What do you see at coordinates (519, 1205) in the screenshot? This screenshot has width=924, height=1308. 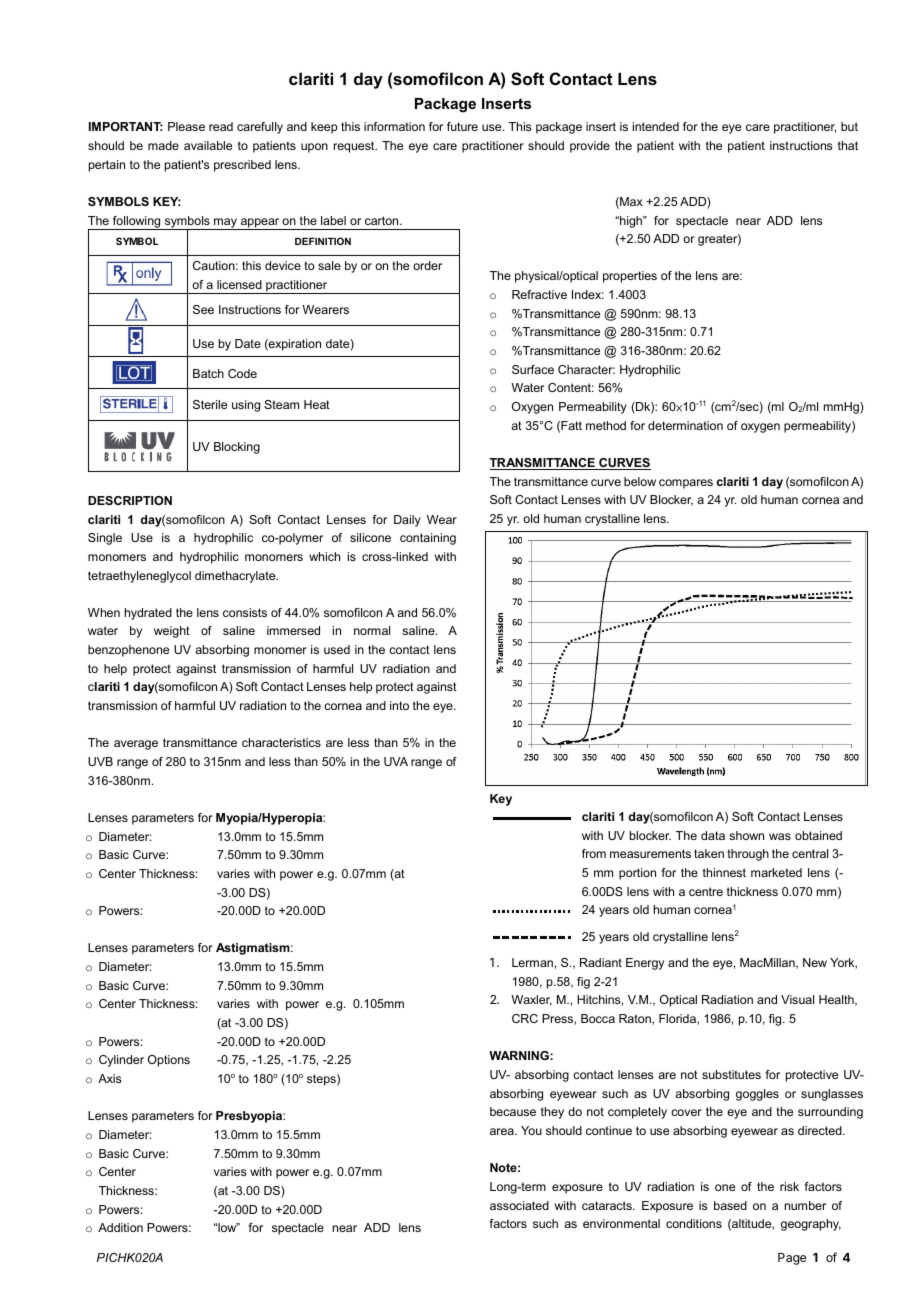 I see `associated` at bounding box center [519, 1205].
